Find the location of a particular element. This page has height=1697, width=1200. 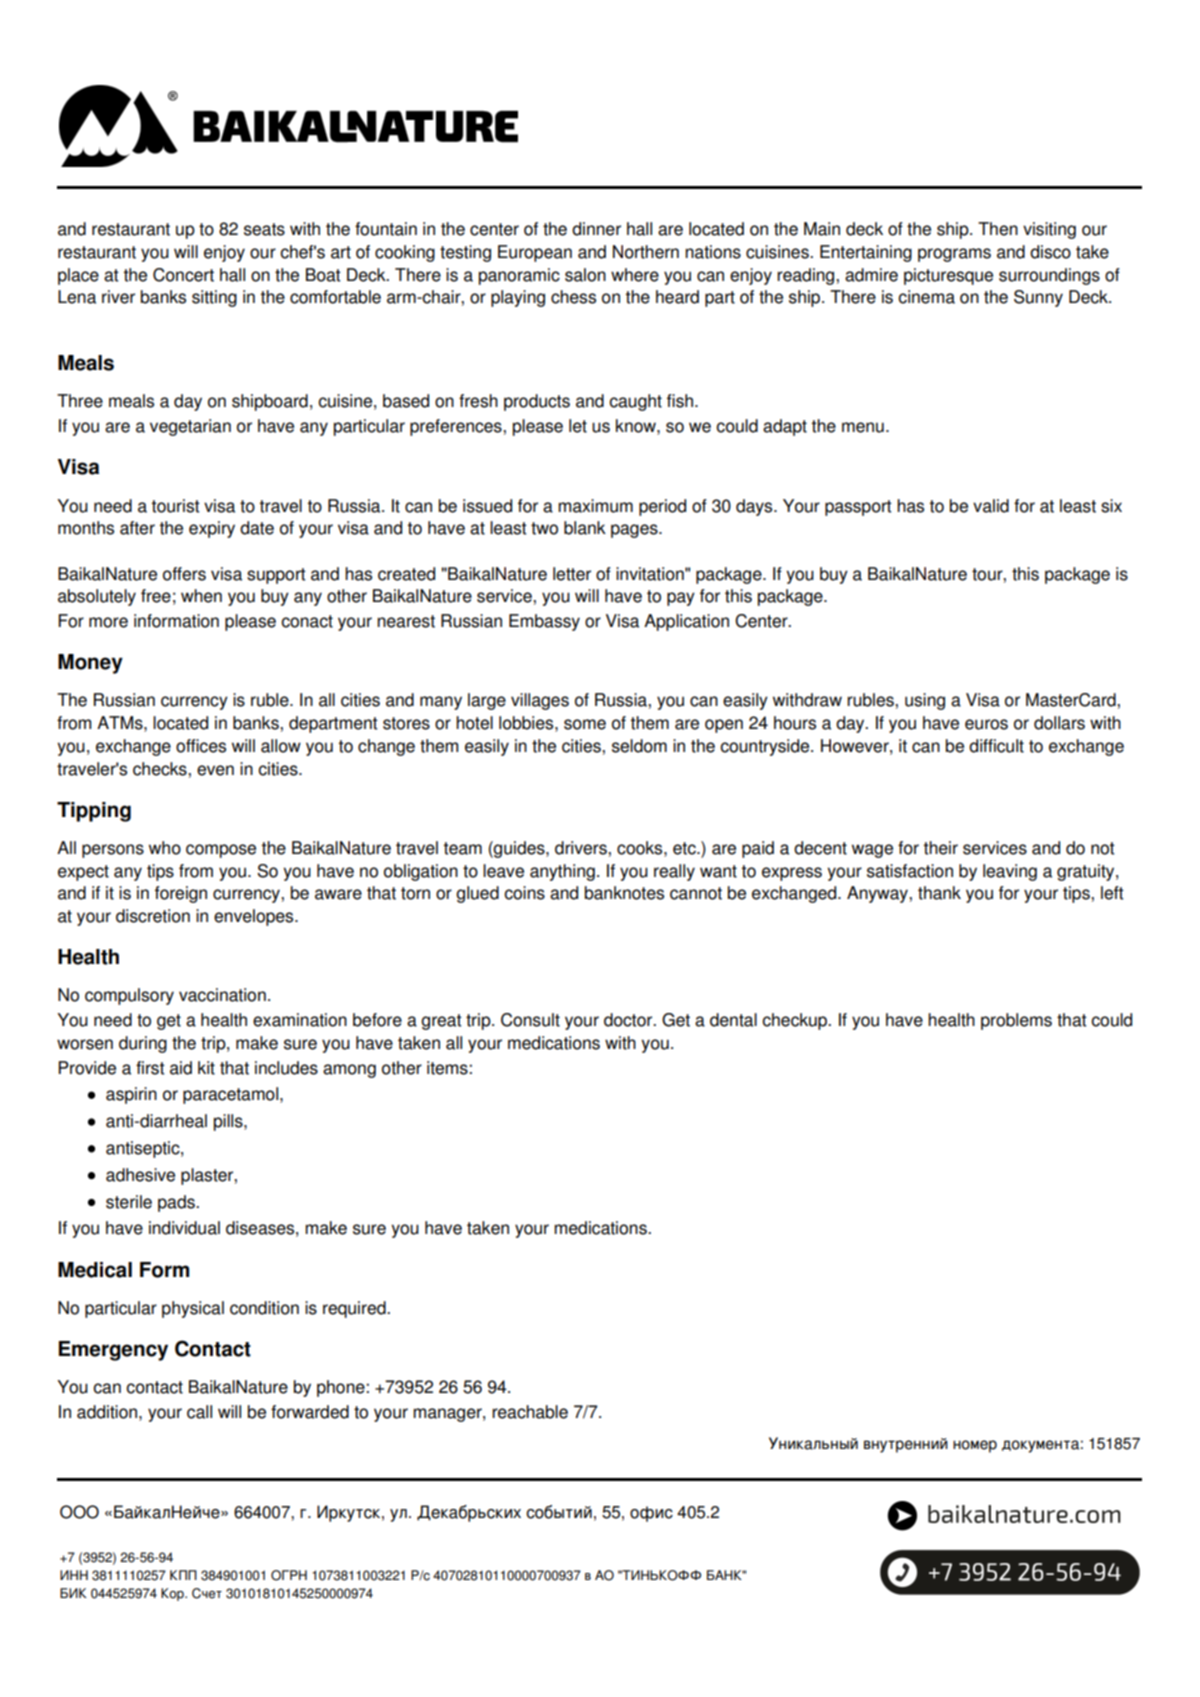

call is located at coordinates (199, 1412).
